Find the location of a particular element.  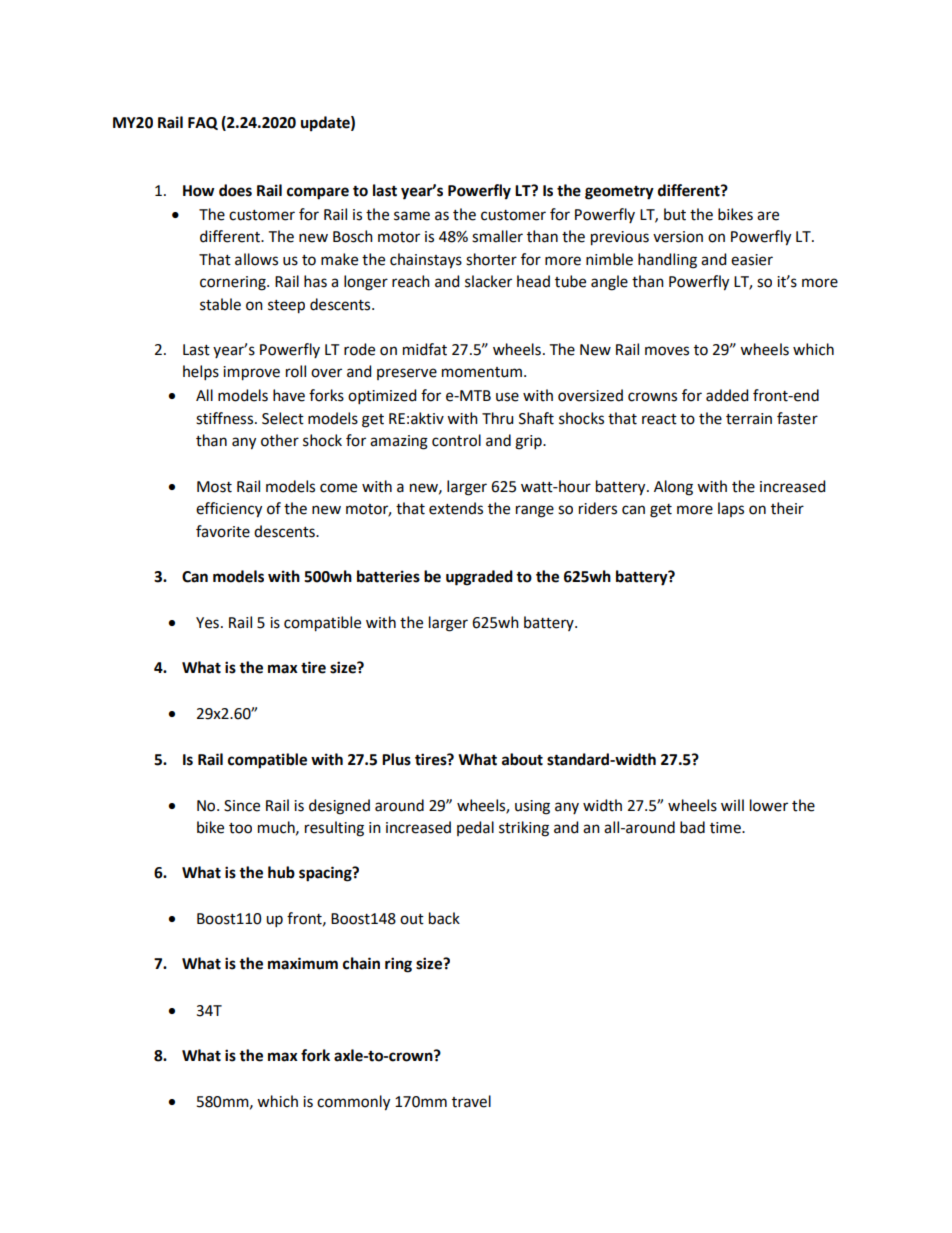

bad is located at coordinates (692, 827).
